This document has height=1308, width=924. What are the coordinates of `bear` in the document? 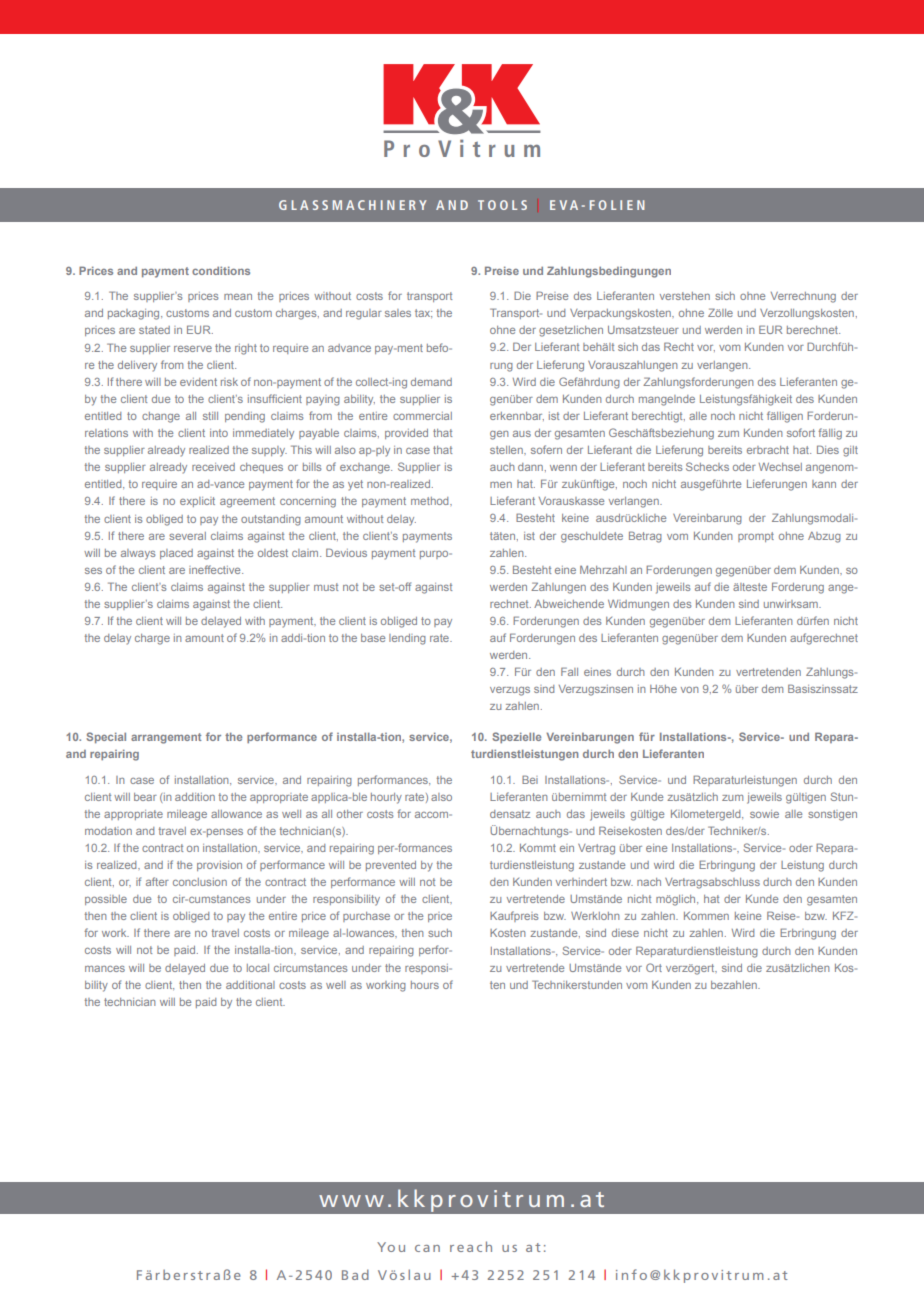 It's located at (145, 797).
